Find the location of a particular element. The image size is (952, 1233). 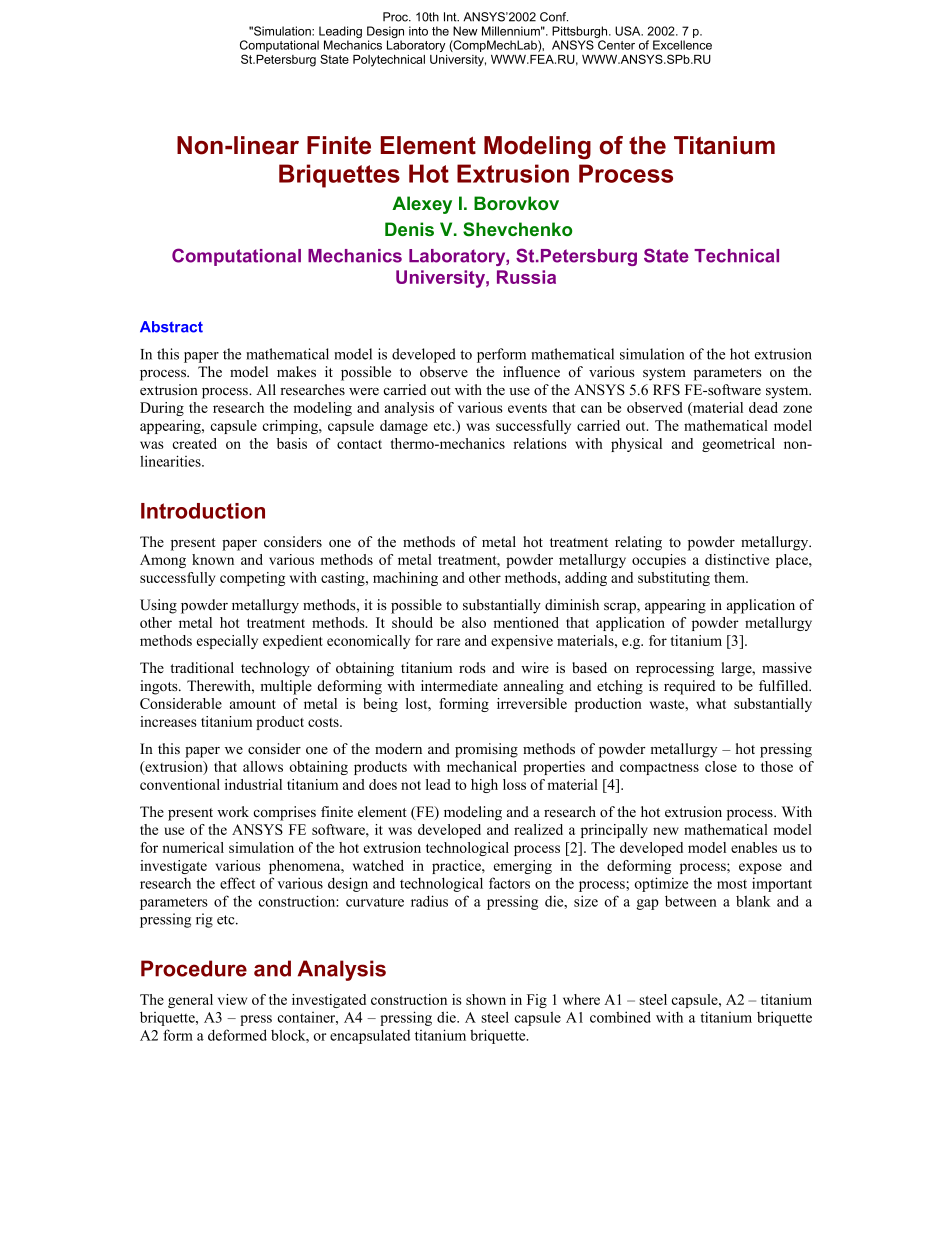

amount is located at coordinates (253, 704).
